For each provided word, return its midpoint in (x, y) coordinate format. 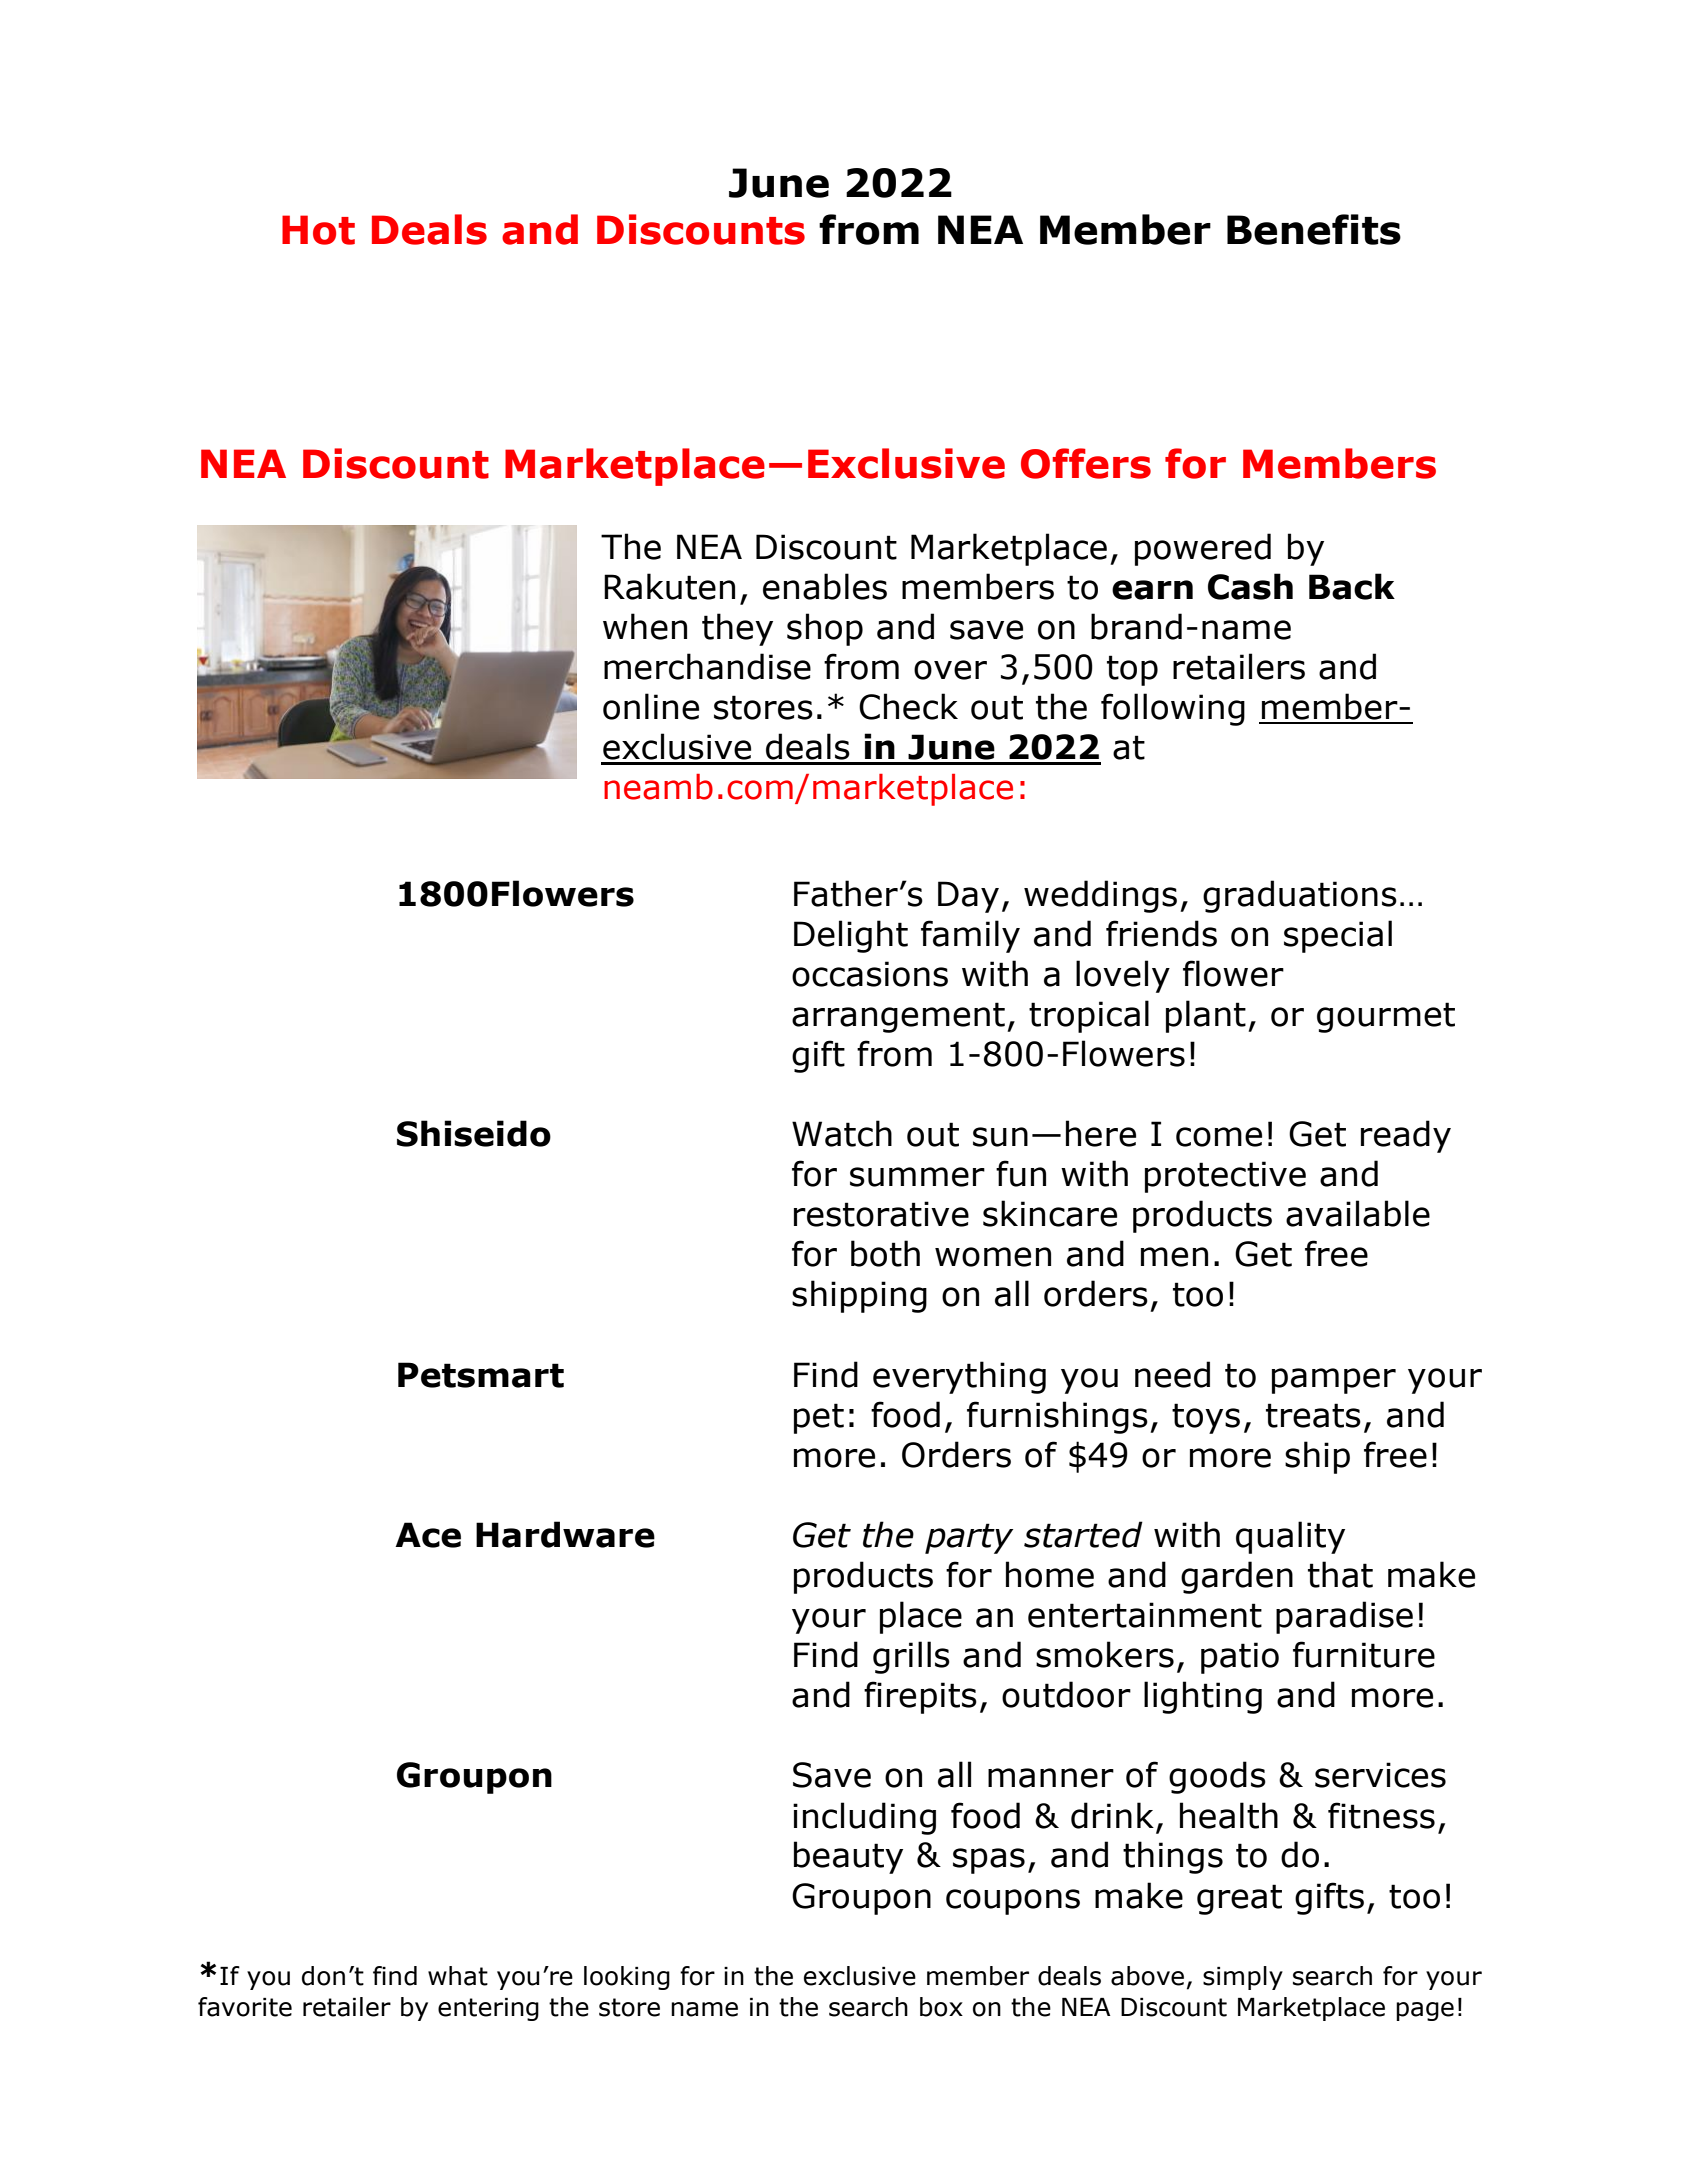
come (1219, 1137)
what (458, 1976)
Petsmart (481, 1375)
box (941, 2007)
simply (1243, 1978)
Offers (1086, 463)
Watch (842, 1133)
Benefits (1314, 229)
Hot (318, 230)
